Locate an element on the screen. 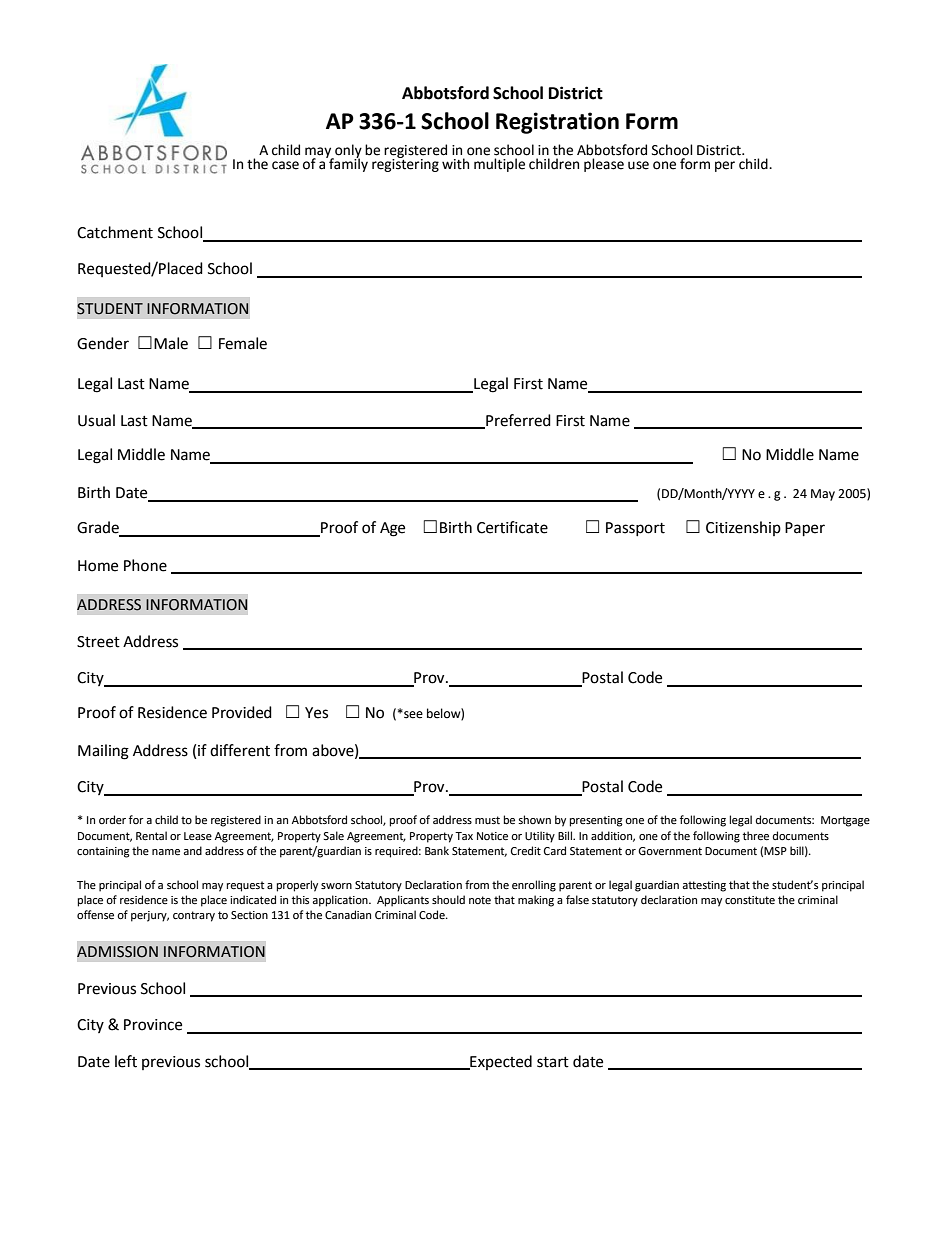 The height and width of the screenshot is (1233, 952). with is located at coordinates (455, 164).
